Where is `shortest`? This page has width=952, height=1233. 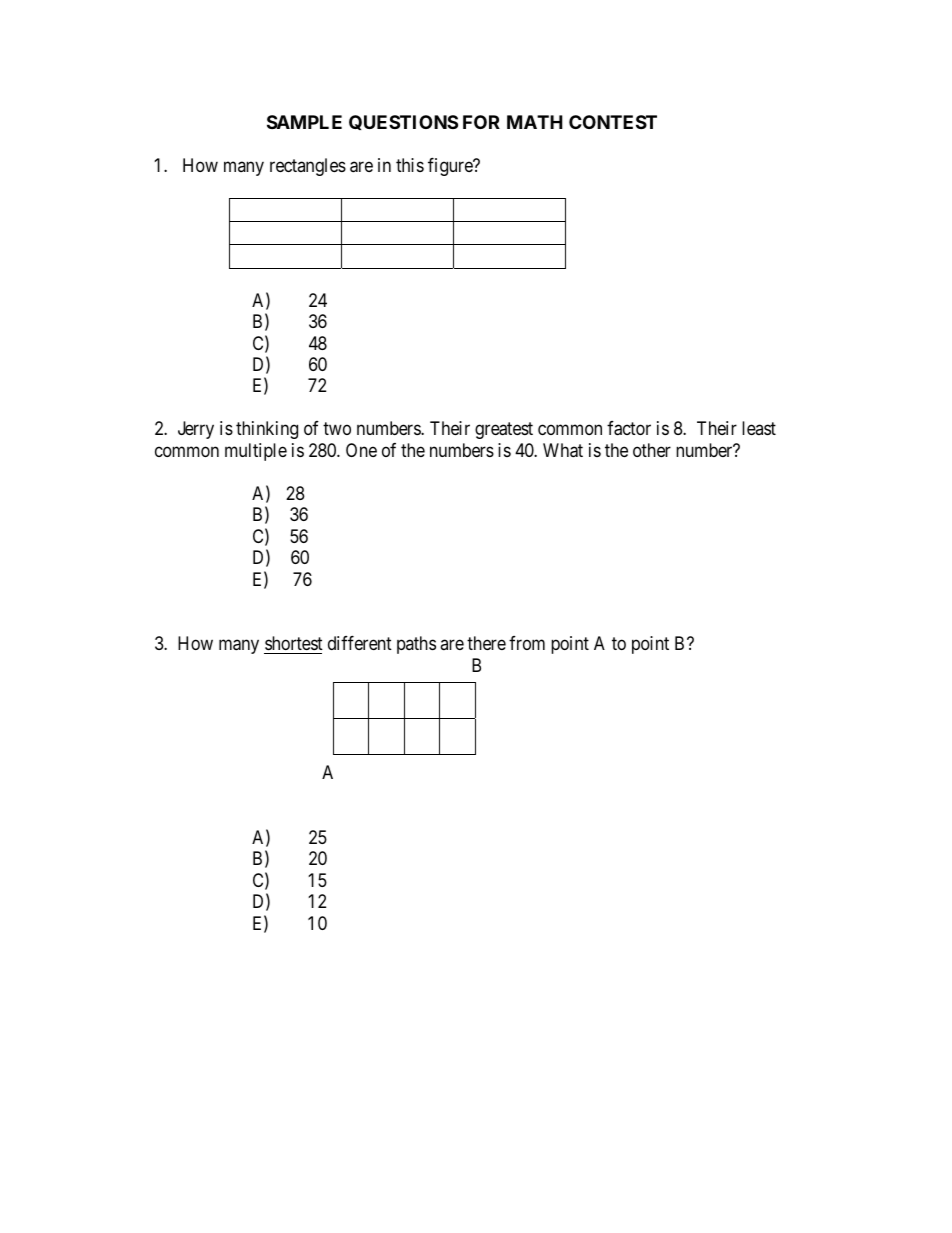
shortest is located at coordinates (294, 643).
